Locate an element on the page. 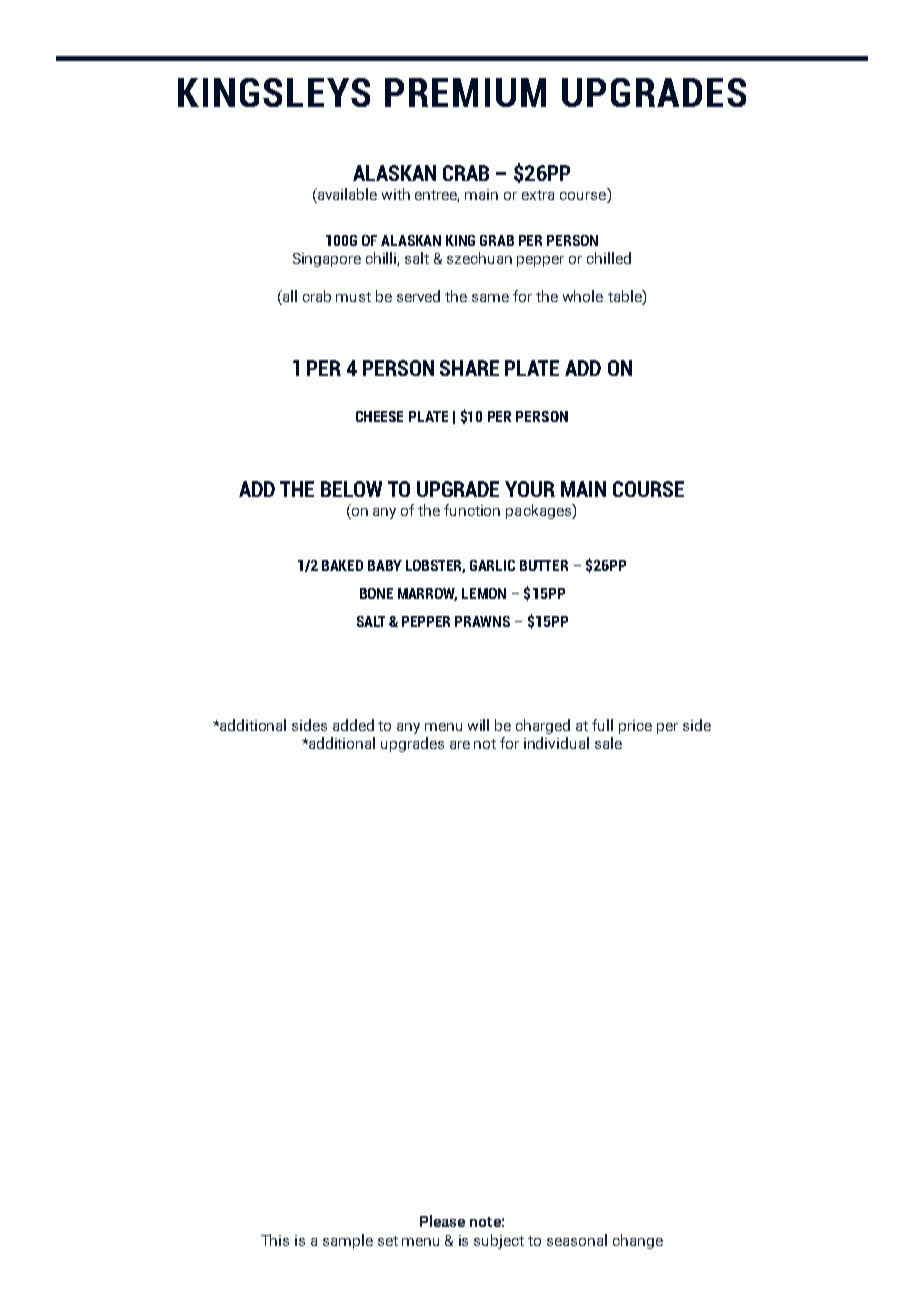 This image has width=924, height=1308. PREMIUM is located at coordinates (465, 92).
